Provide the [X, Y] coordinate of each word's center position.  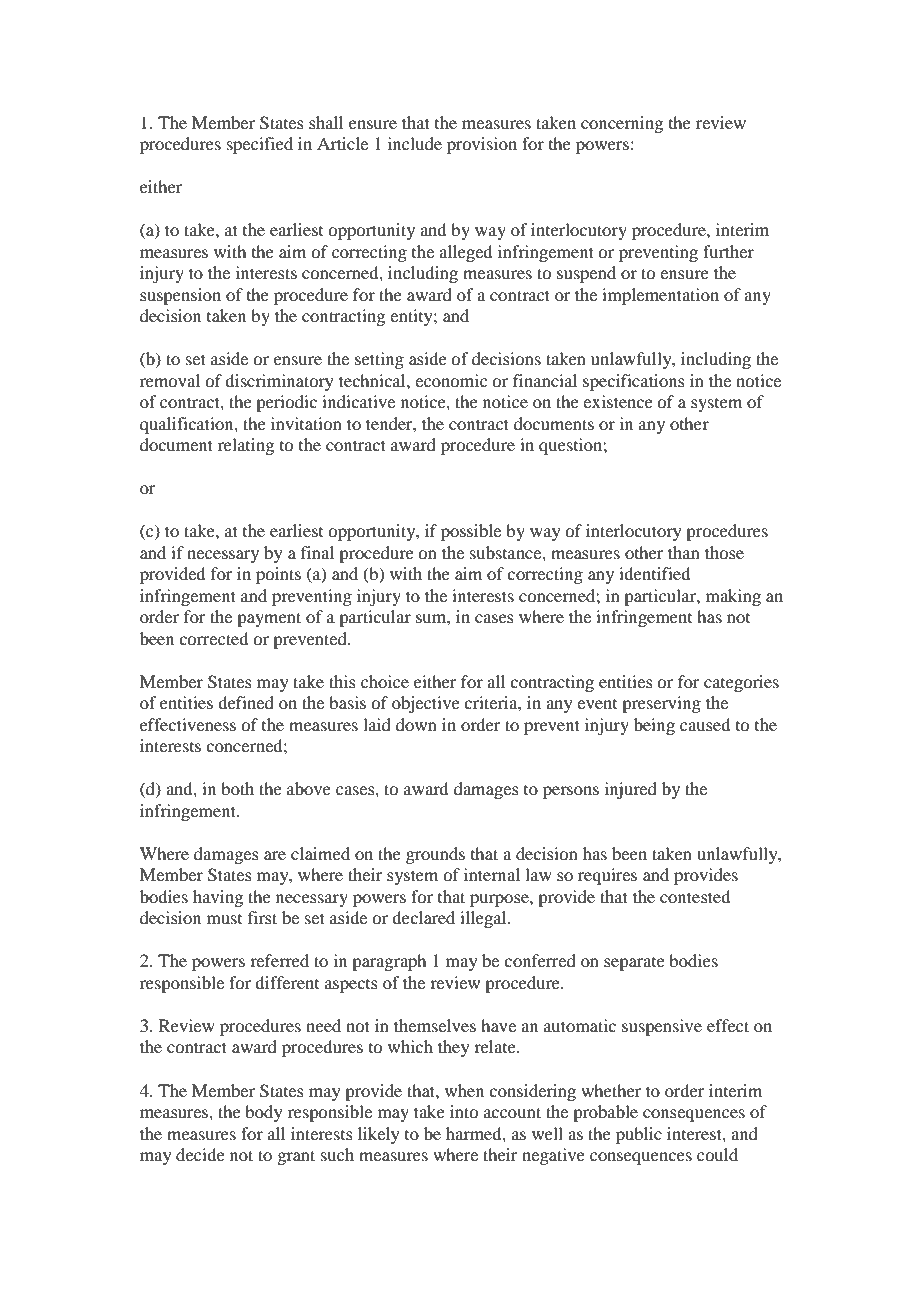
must [224, 919]
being [654, 726]
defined [246, 702]
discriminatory [279, 382]
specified [260, 145]
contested [695, 896]
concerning [622, 124]
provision [482, 145]
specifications [634, 382]
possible [471, 532]
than [684, 552]
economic [451, 380]
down [416, 724]
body [264, 1113]
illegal [484, 919]
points [278, 575]
